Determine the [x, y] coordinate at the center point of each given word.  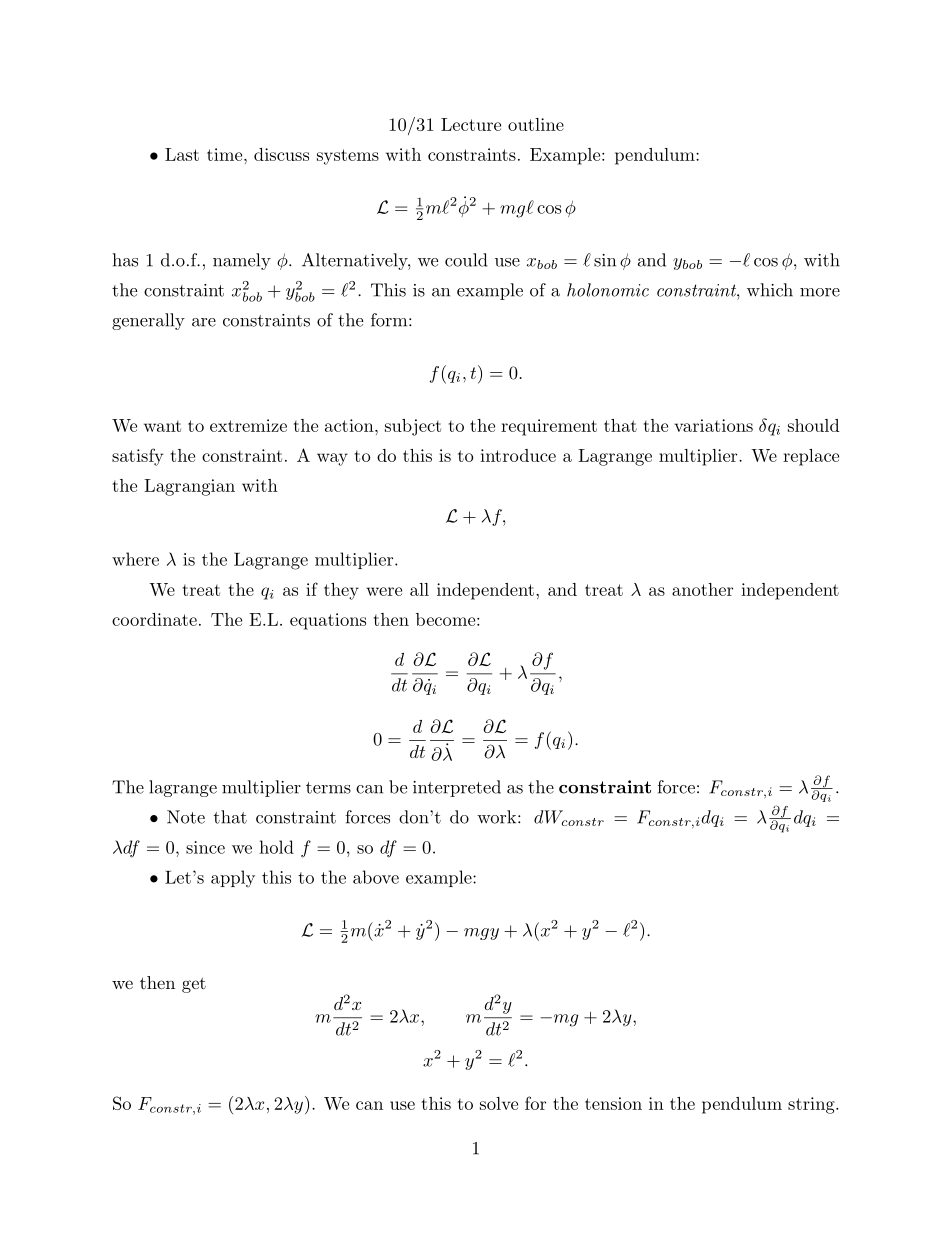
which [770, 290]
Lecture [471, 124]
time [226, 154]
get [194, 985]
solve [499, 1103]
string [812, 1105]
